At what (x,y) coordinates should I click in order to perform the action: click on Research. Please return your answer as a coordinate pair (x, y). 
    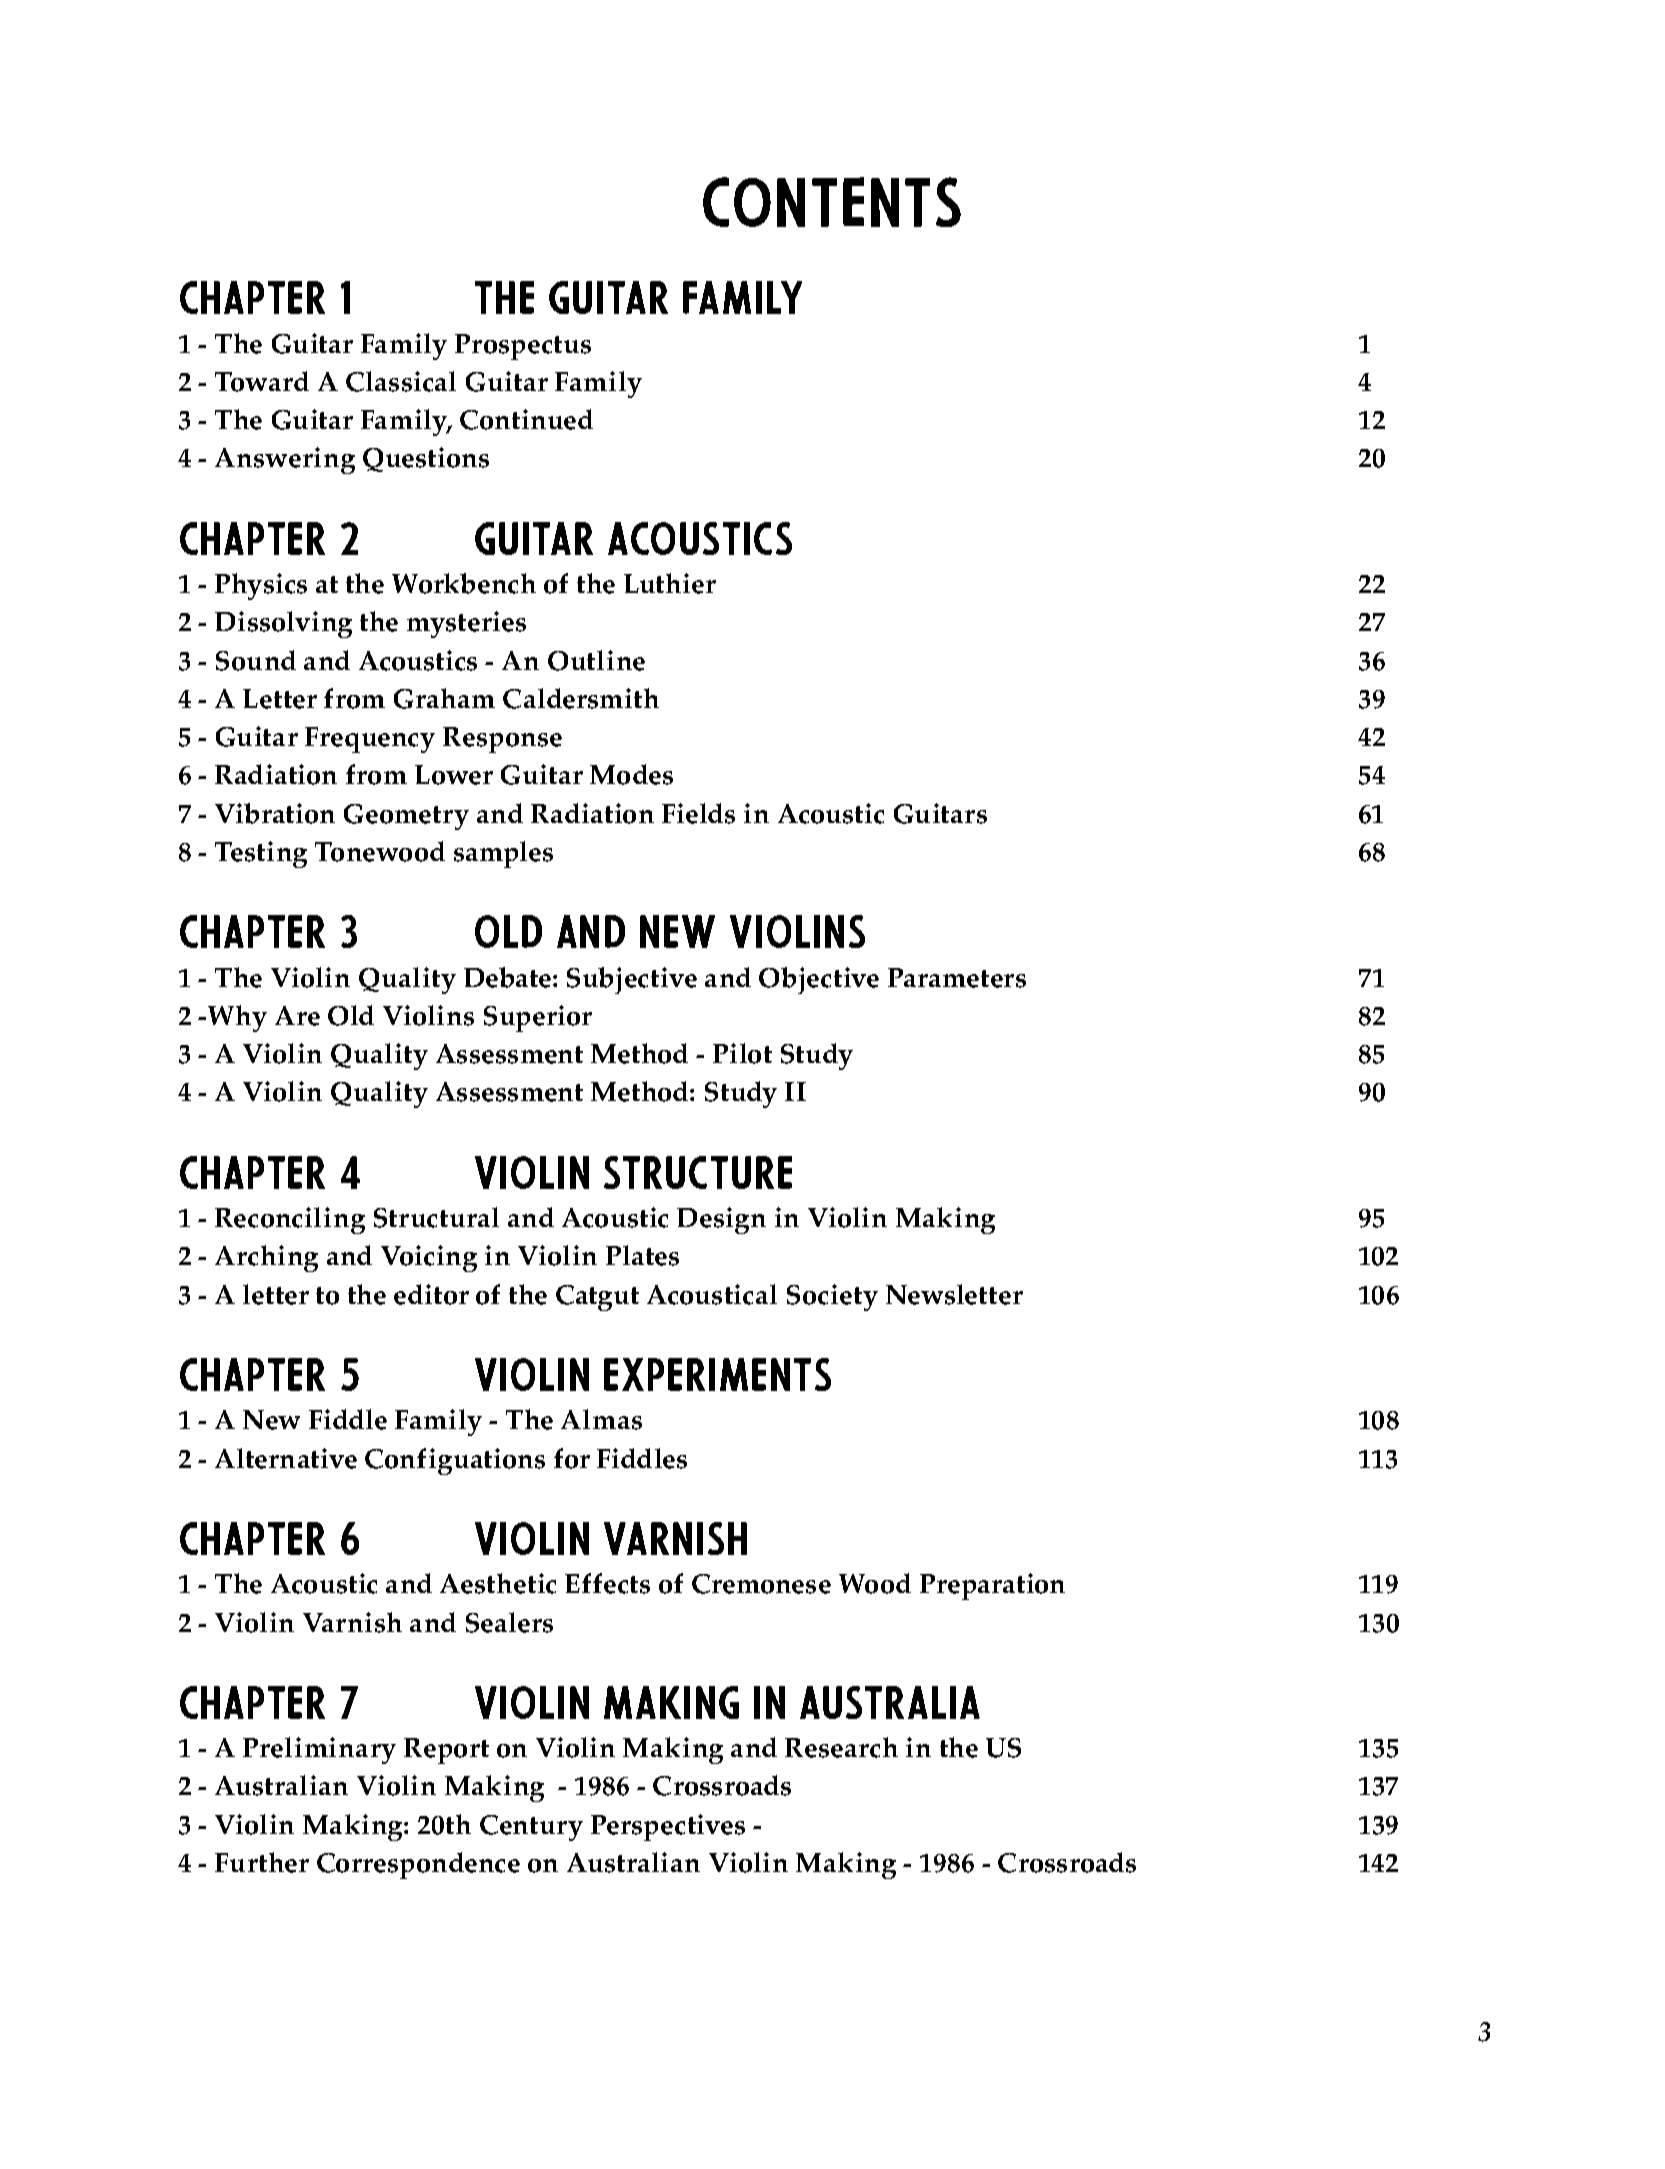
    Looking at the image, I should click on (841, 1747).
